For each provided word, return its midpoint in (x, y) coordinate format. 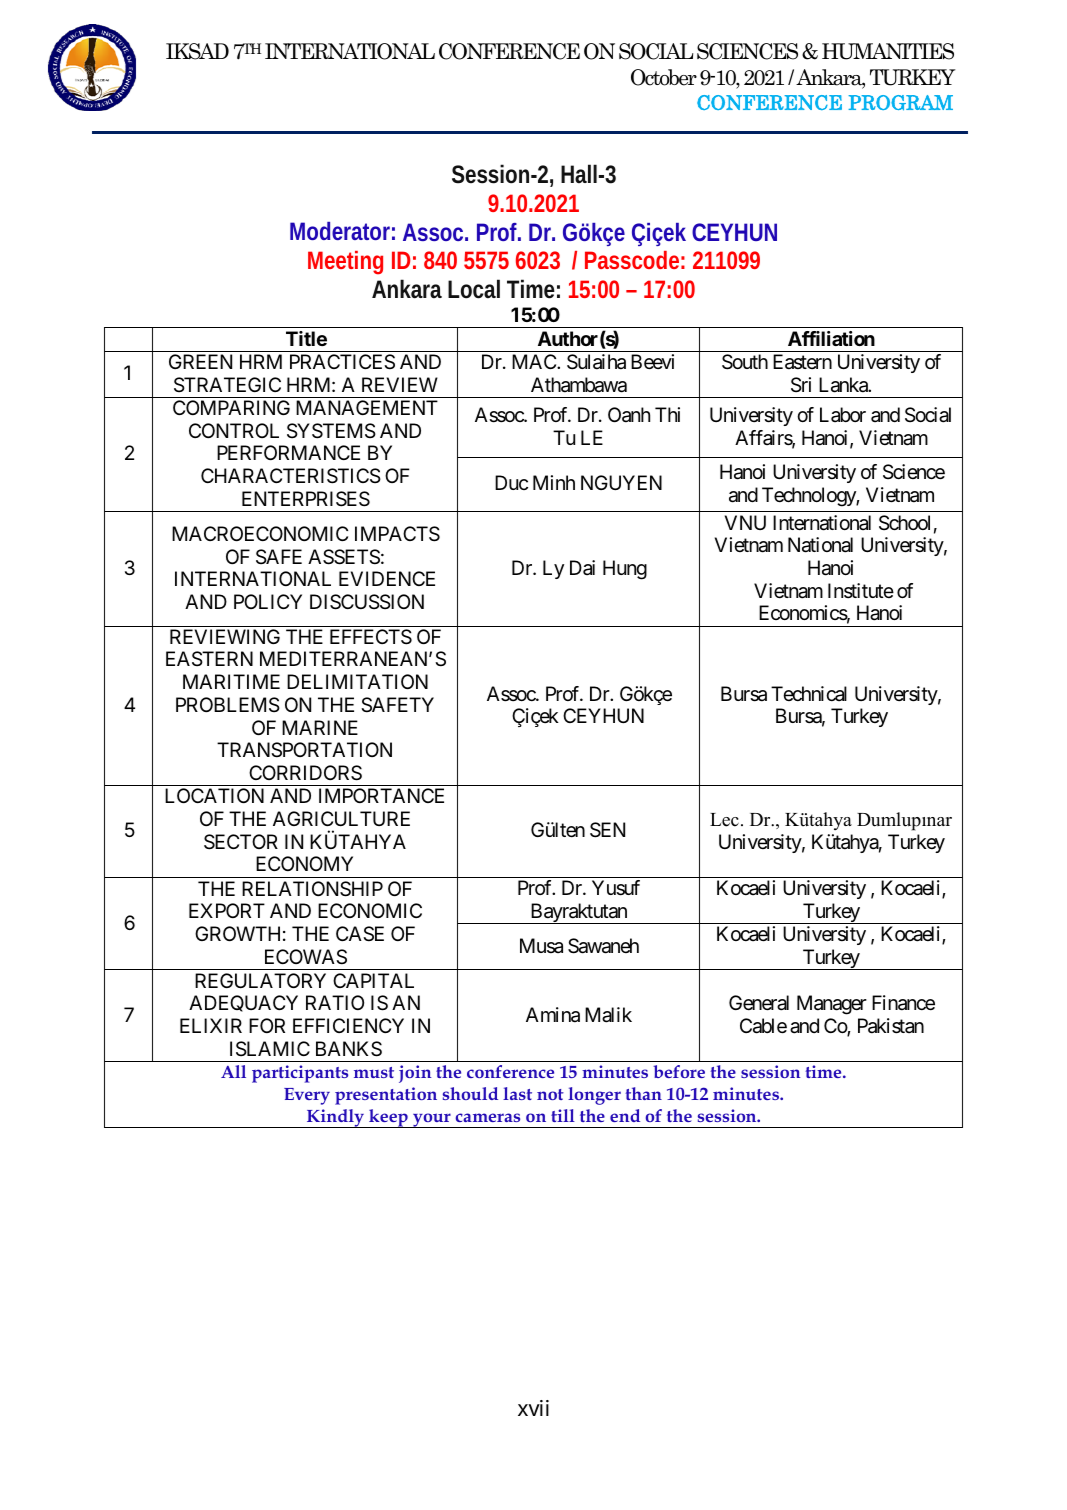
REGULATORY (260, 981)
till (563, 1115)
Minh (554, 482)
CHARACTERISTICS (291, 476)
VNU (745, 522)
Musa (541, 946)
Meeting (345, 263)
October (664, 77)
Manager (832, 1005)
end (625, 1115)
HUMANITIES (888, 51)
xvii (533, 1408)
